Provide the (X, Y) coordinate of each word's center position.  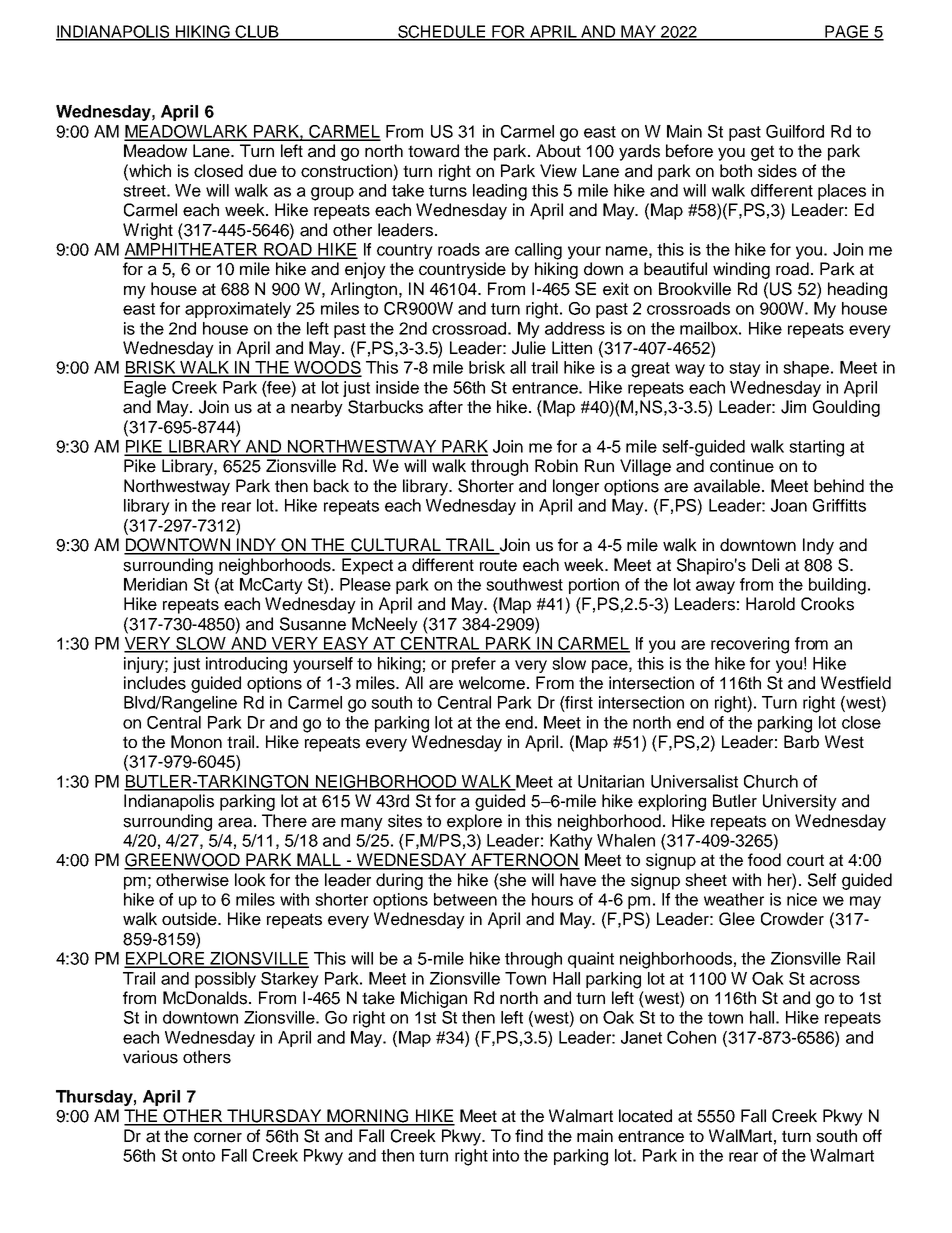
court (805, 860)
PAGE (847, 32)
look (250, 879)
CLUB (257, 32)
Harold (770, 604)
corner (218, 1137)
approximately (238, 310)
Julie (529, 348)
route (498, 565)
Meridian (155, 584)
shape (807, 369)
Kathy (571, 842)
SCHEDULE (441, 32)
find (529, 1136)
